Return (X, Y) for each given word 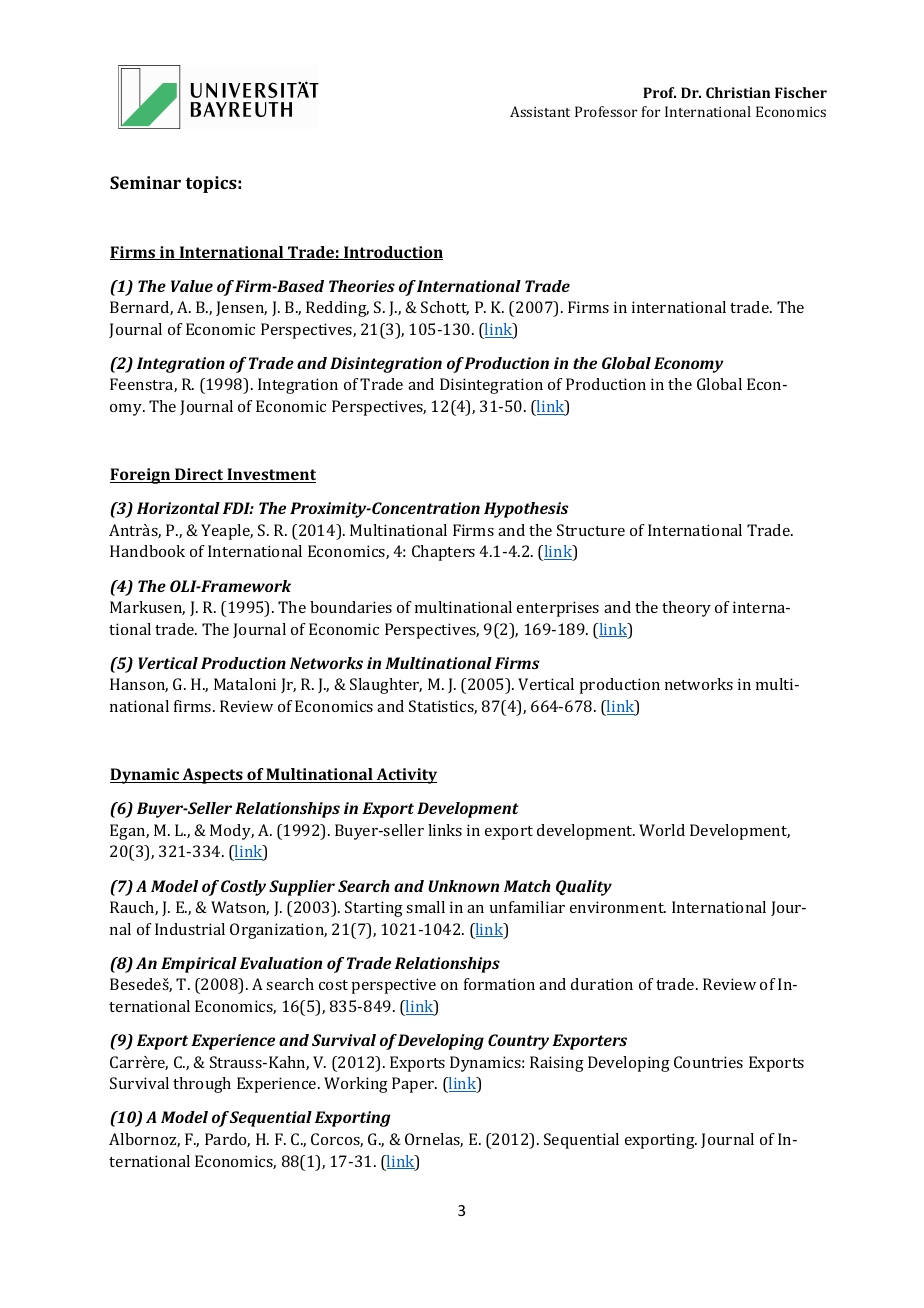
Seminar (145, 182)
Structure (591, 530)
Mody (232, 832)
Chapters (443, 553)
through (202, 1085)
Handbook (147, 551)
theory (686, 609)
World (662, 830)
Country (518, 1042)
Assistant (540, 111)
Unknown (463, 886)
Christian (738, 92)
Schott (445, 308)
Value (192, 286)
